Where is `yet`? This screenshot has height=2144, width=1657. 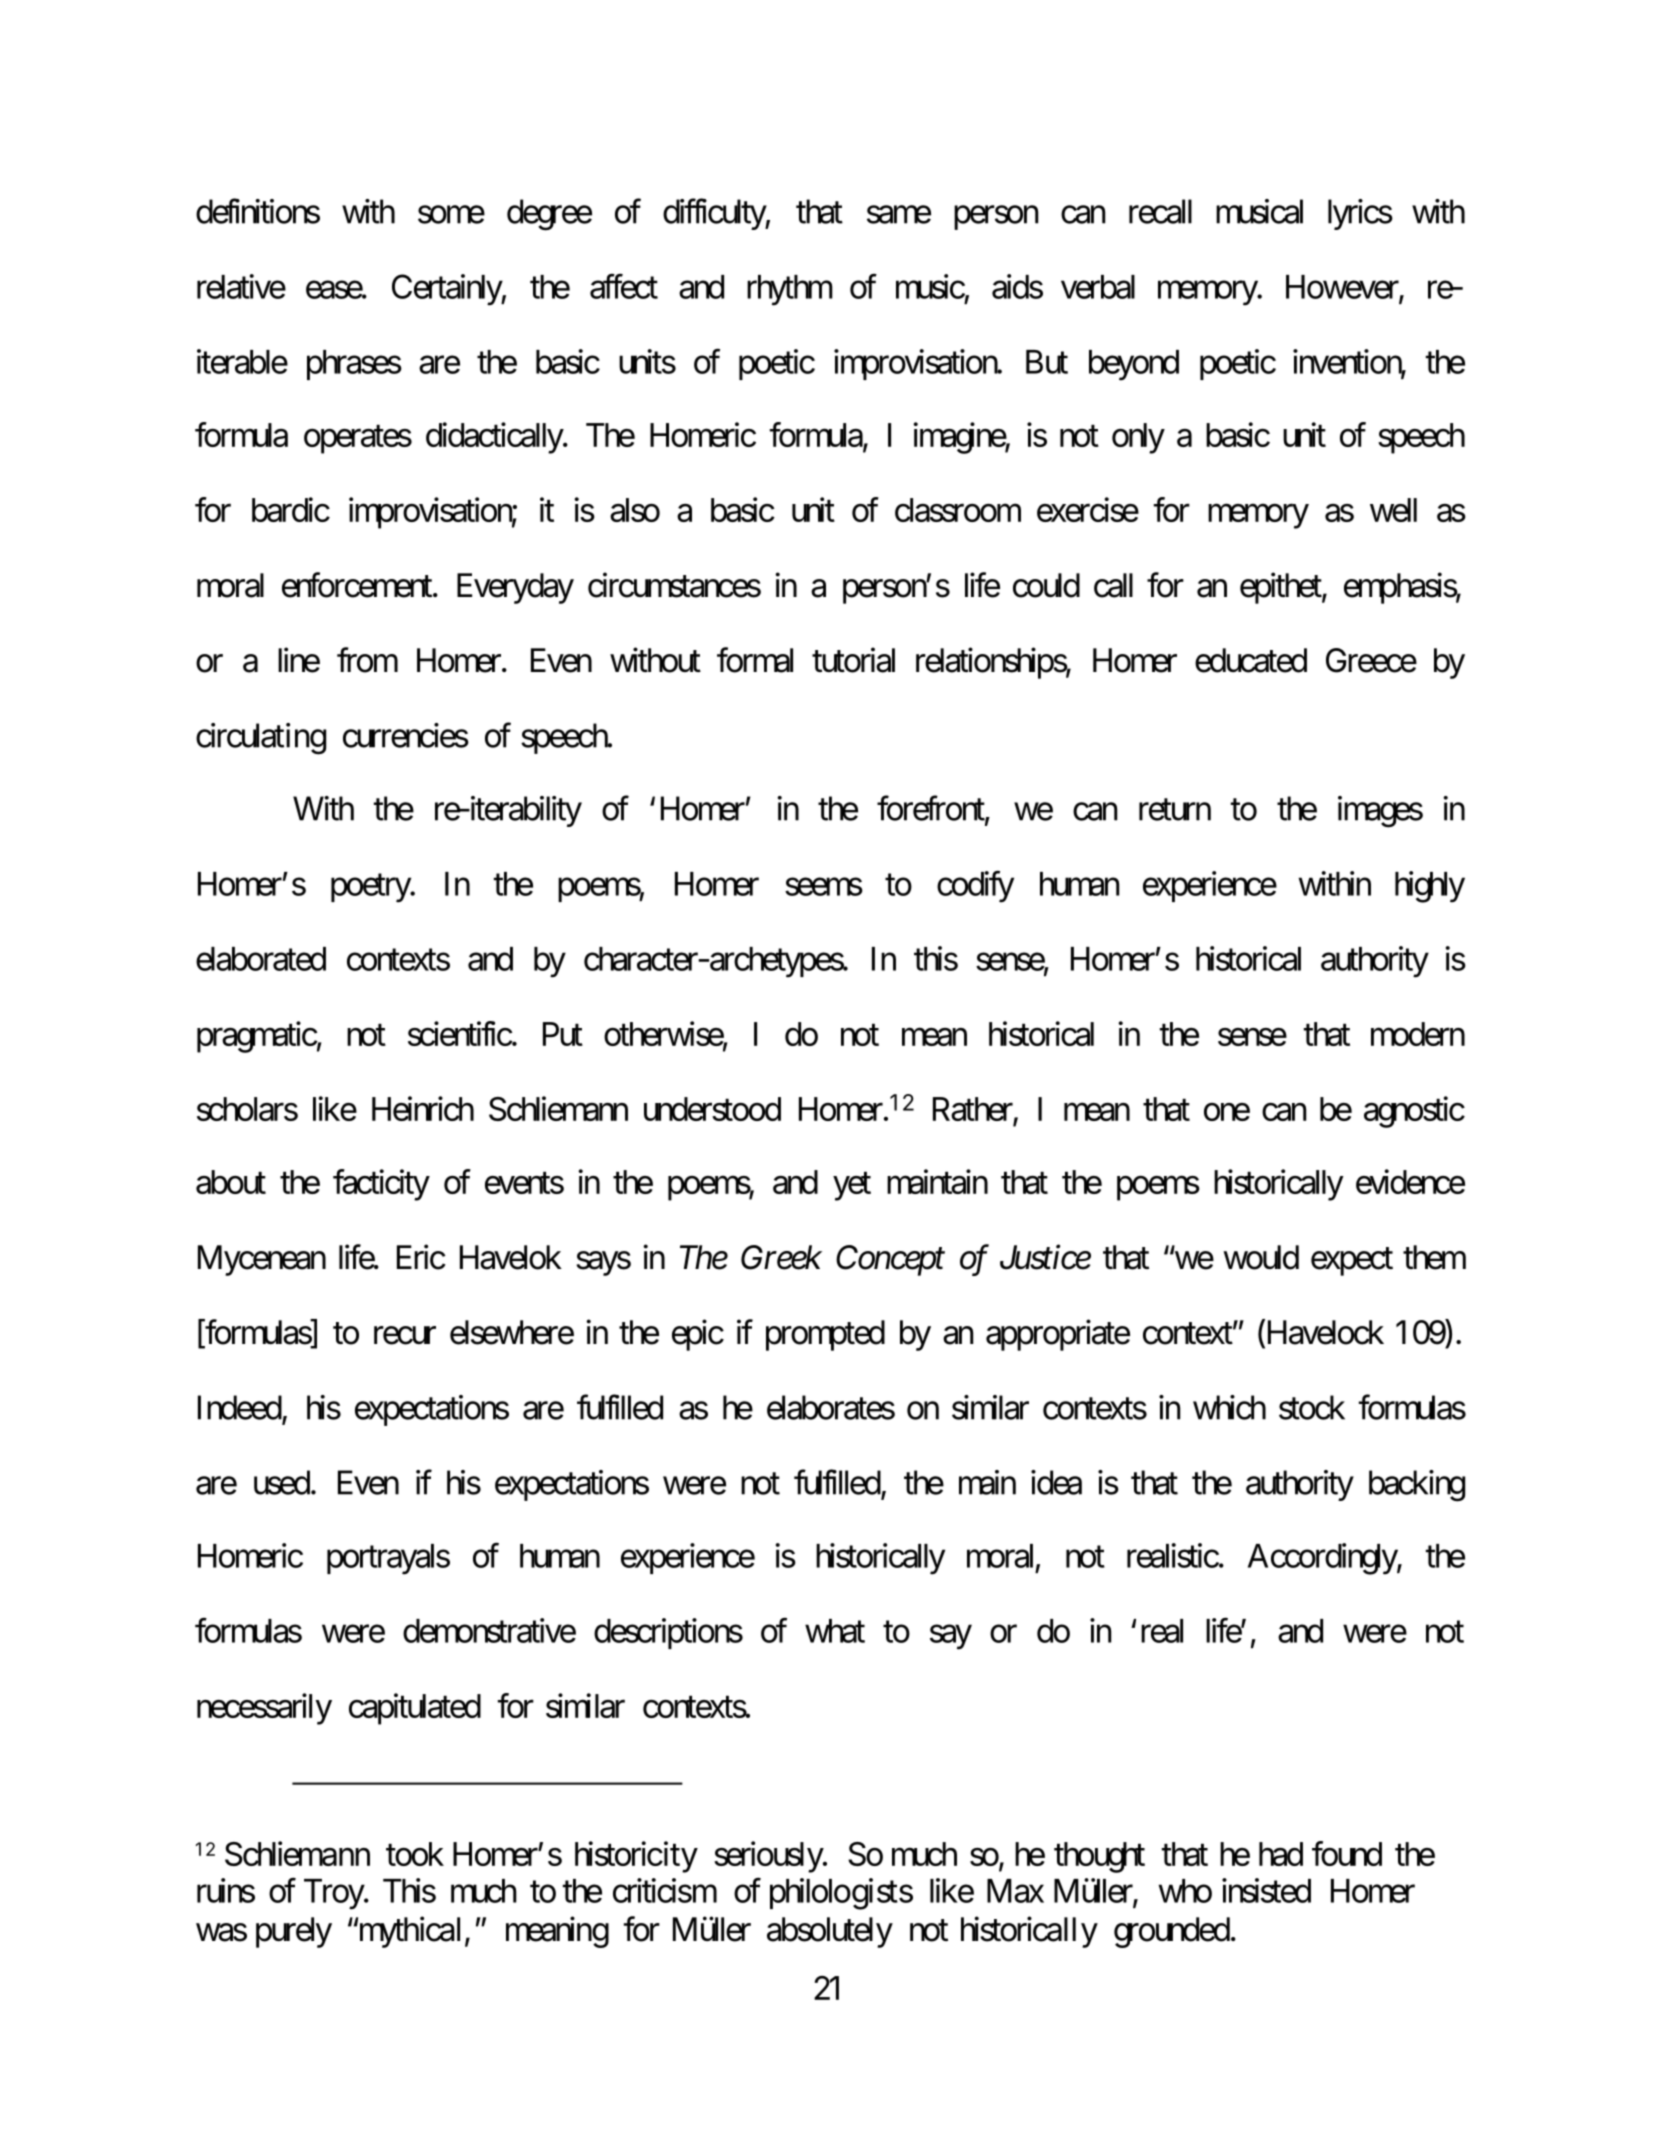 yet is located at coordinates (852, 1187).
